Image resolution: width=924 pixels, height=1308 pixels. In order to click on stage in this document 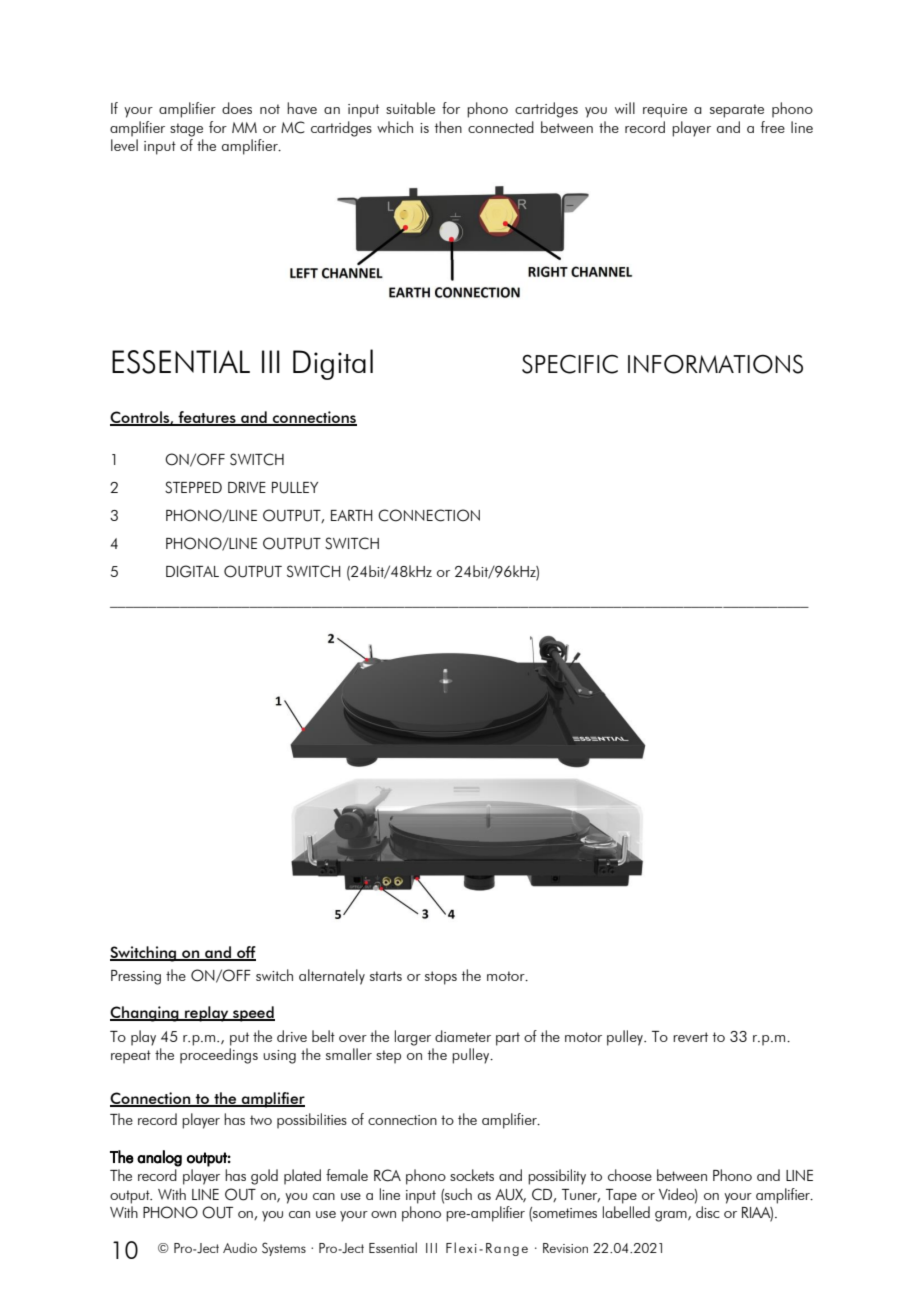, I will do `click(186, 130)`.
